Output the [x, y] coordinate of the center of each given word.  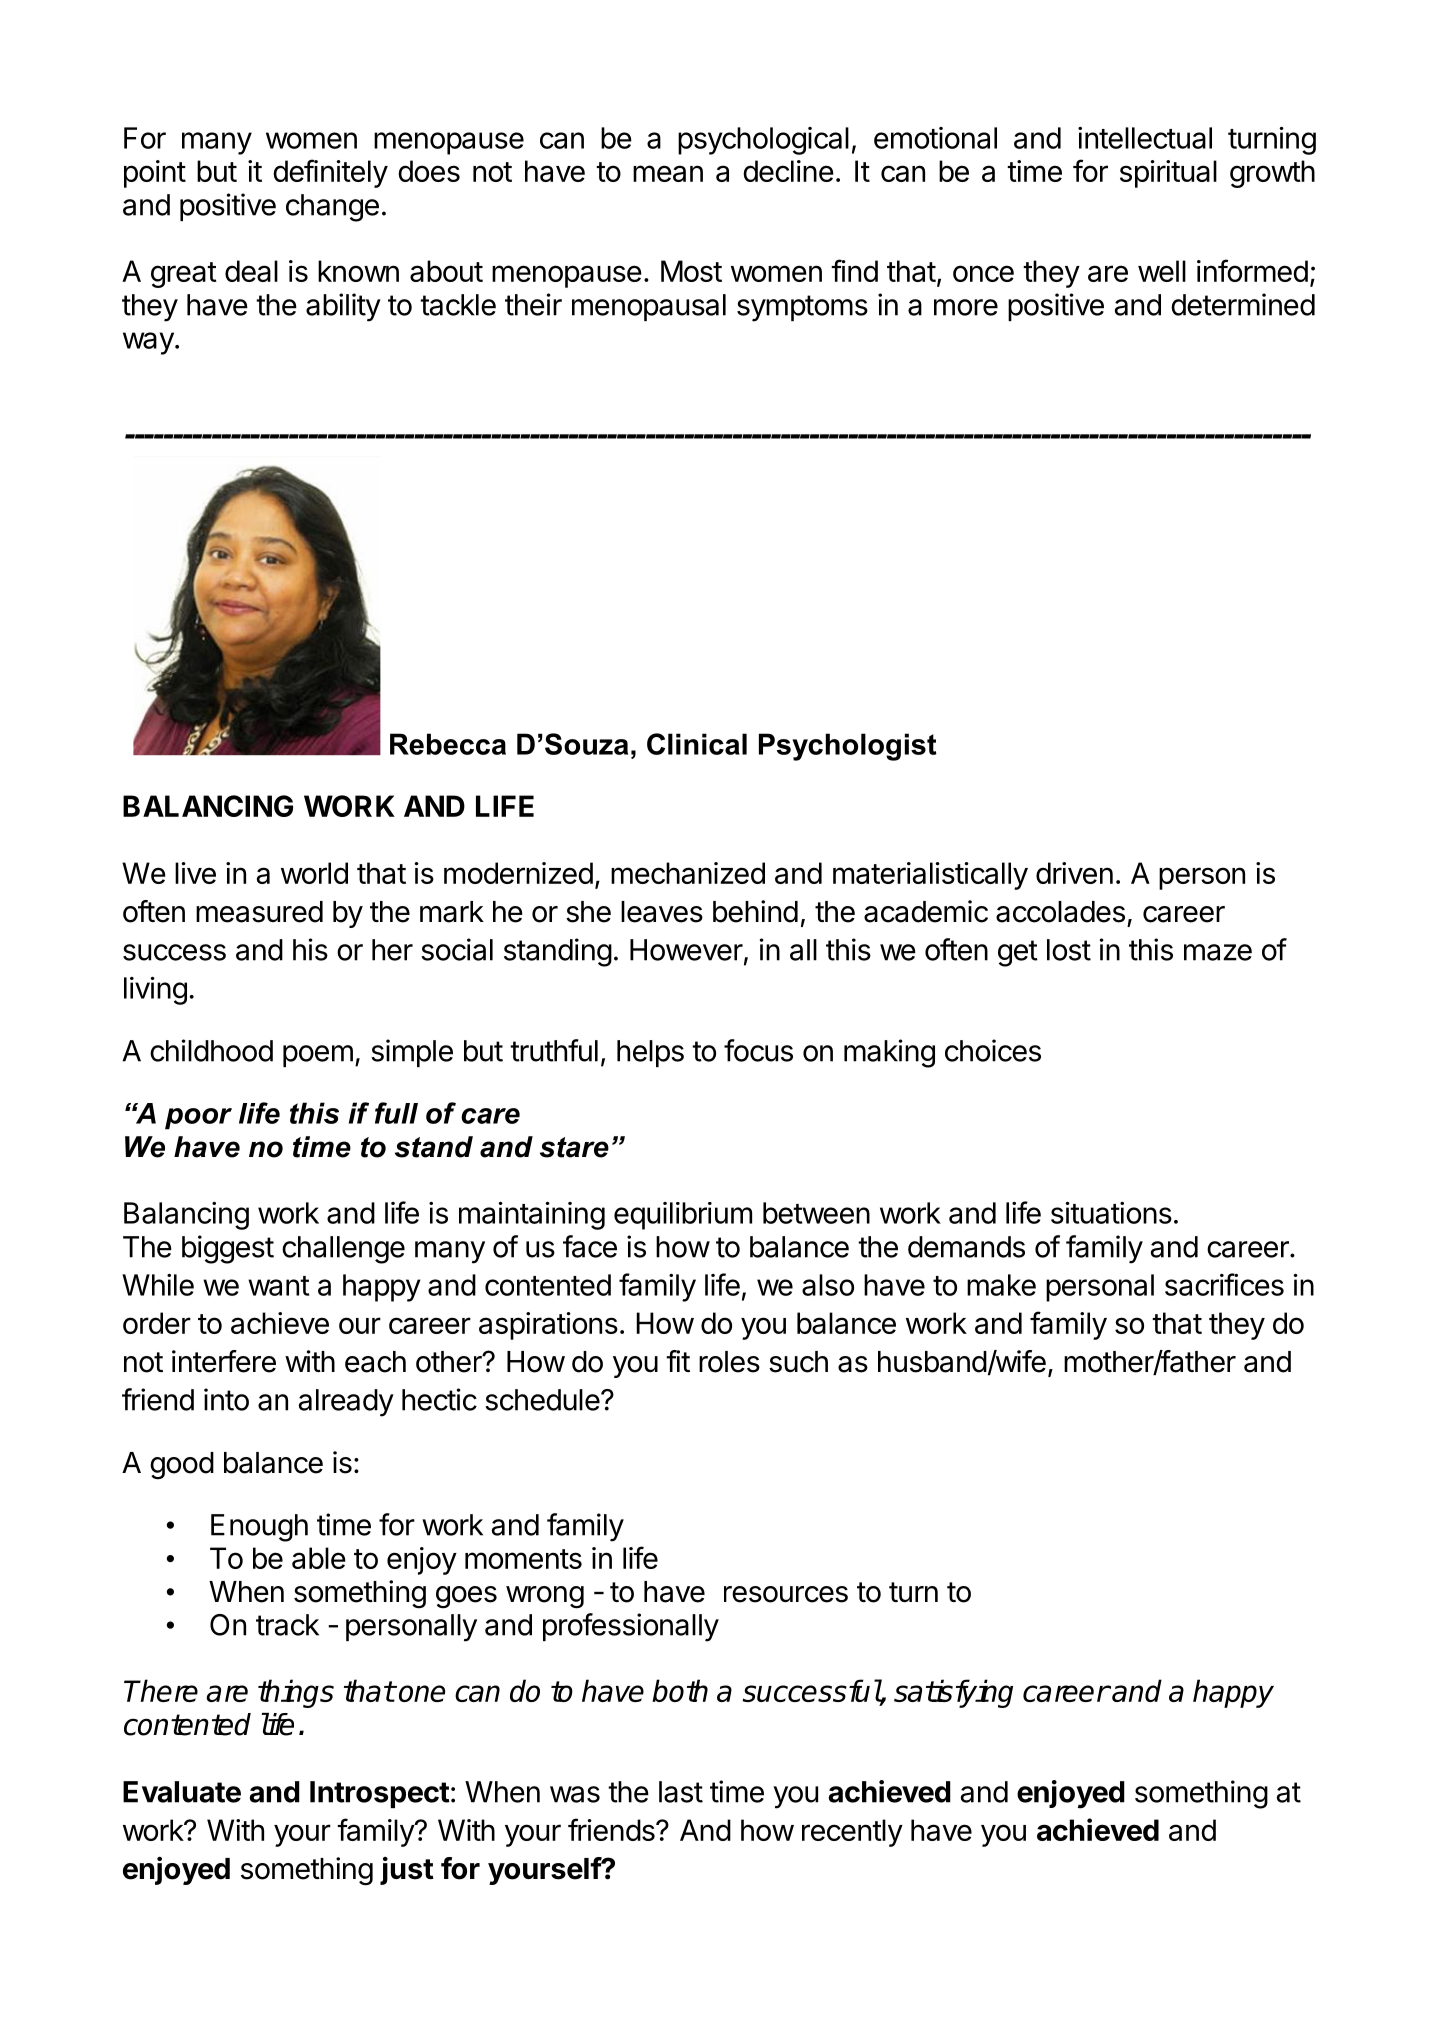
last [681, 1792]
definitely [330, 173]
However [686, 950]
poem [318, 1056]
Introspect [380, 1794]
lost [1069, 950]
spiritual [1168, 174]
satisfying [953, 1693]
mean [668, 173]
